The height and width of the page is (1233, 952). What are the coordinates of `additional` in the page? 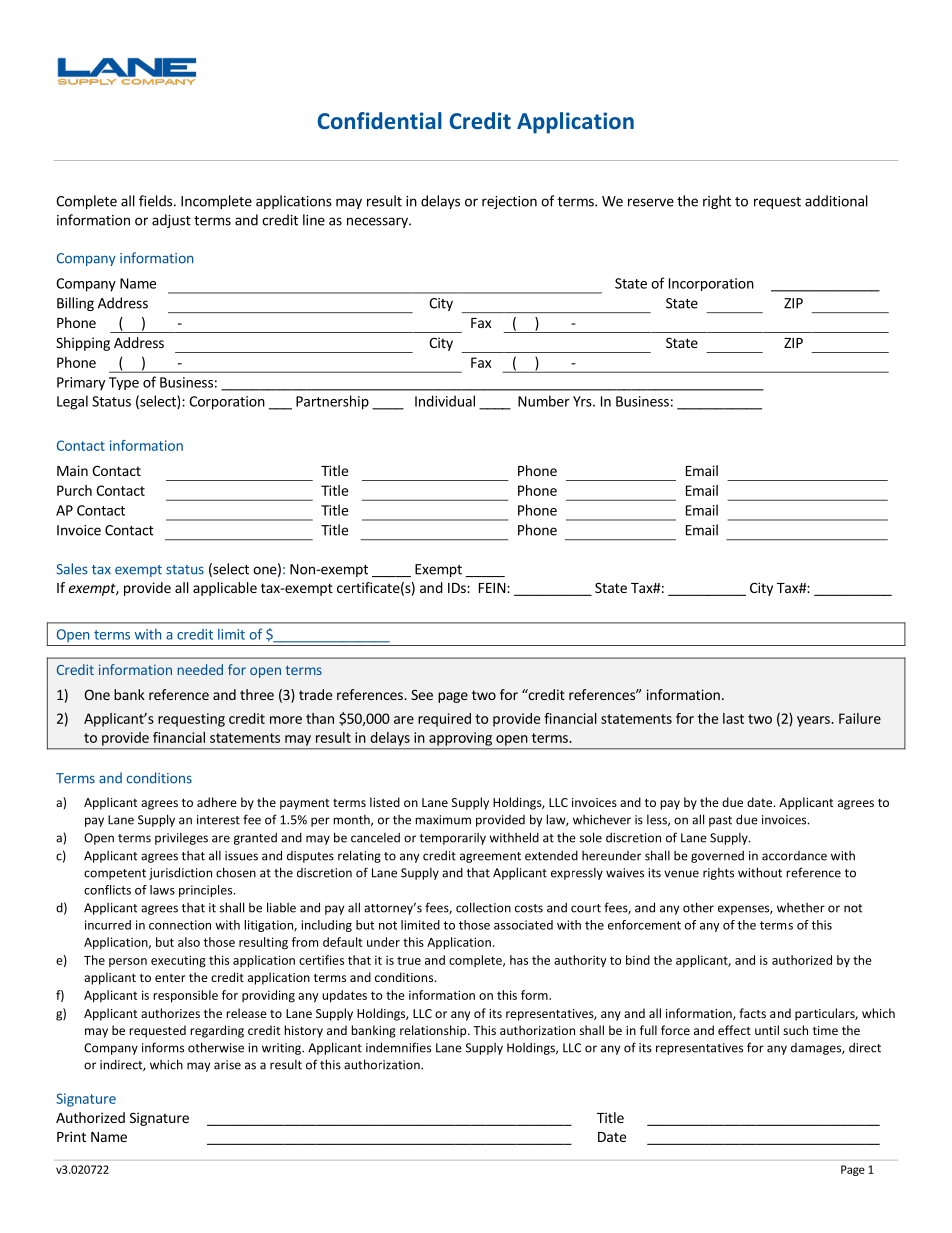 It's located at (836, 201).
